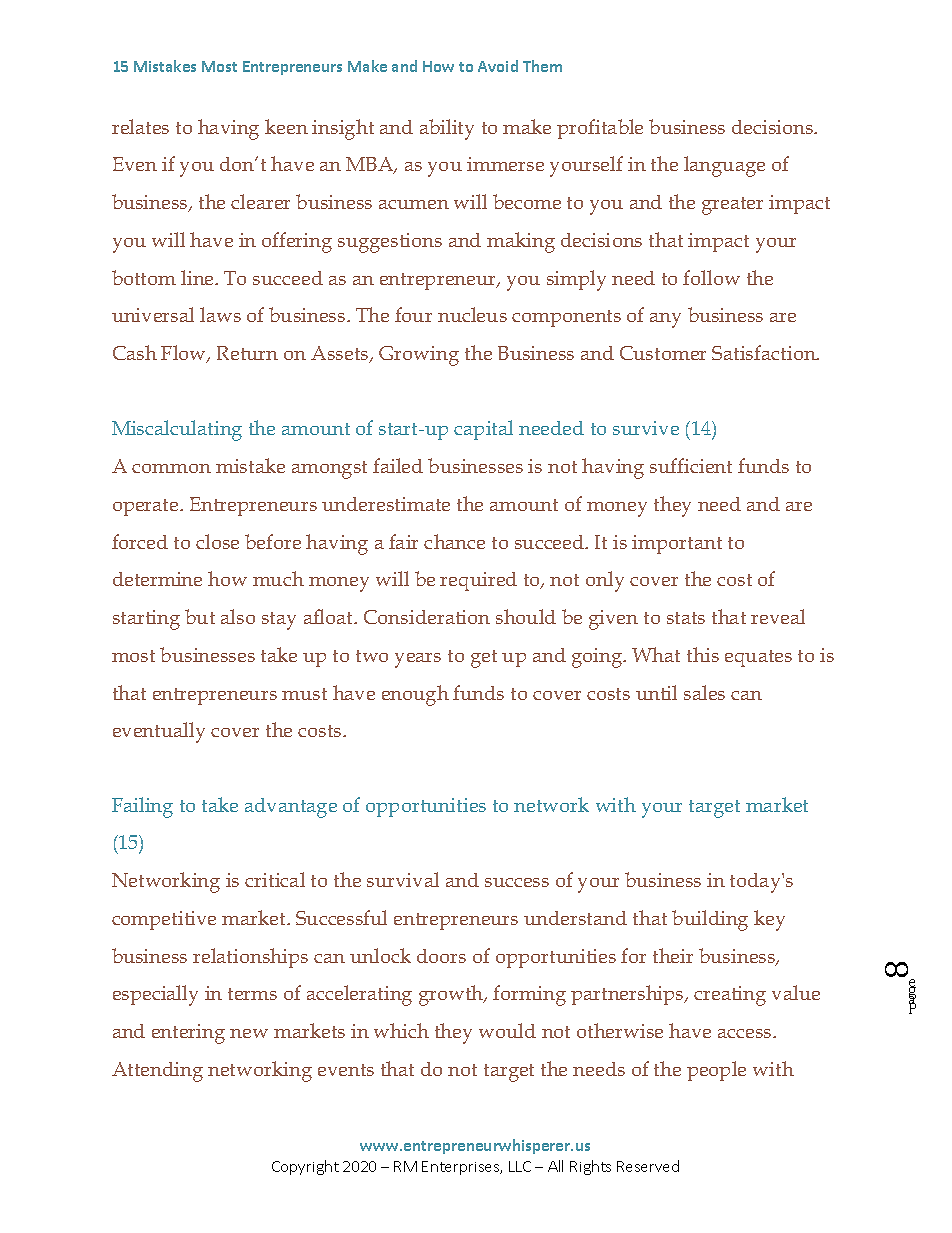 This document has width=952, height=1233. Describe the element at coordinates (185, 354) in the document. I see `Flow` at that location.
